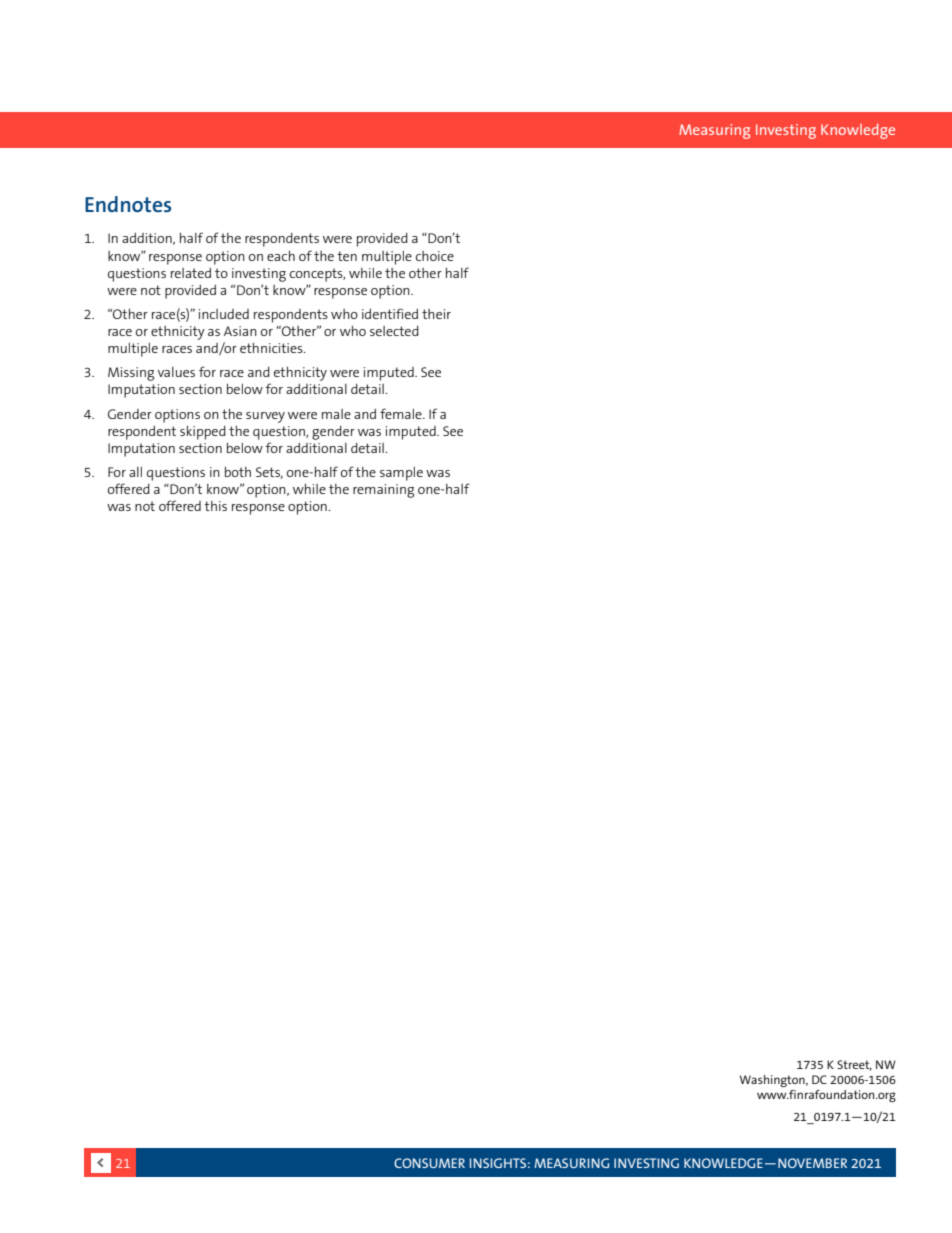 The width and height of the screenshot is (952, 1233). I want to click on their, so click(436, 314).
